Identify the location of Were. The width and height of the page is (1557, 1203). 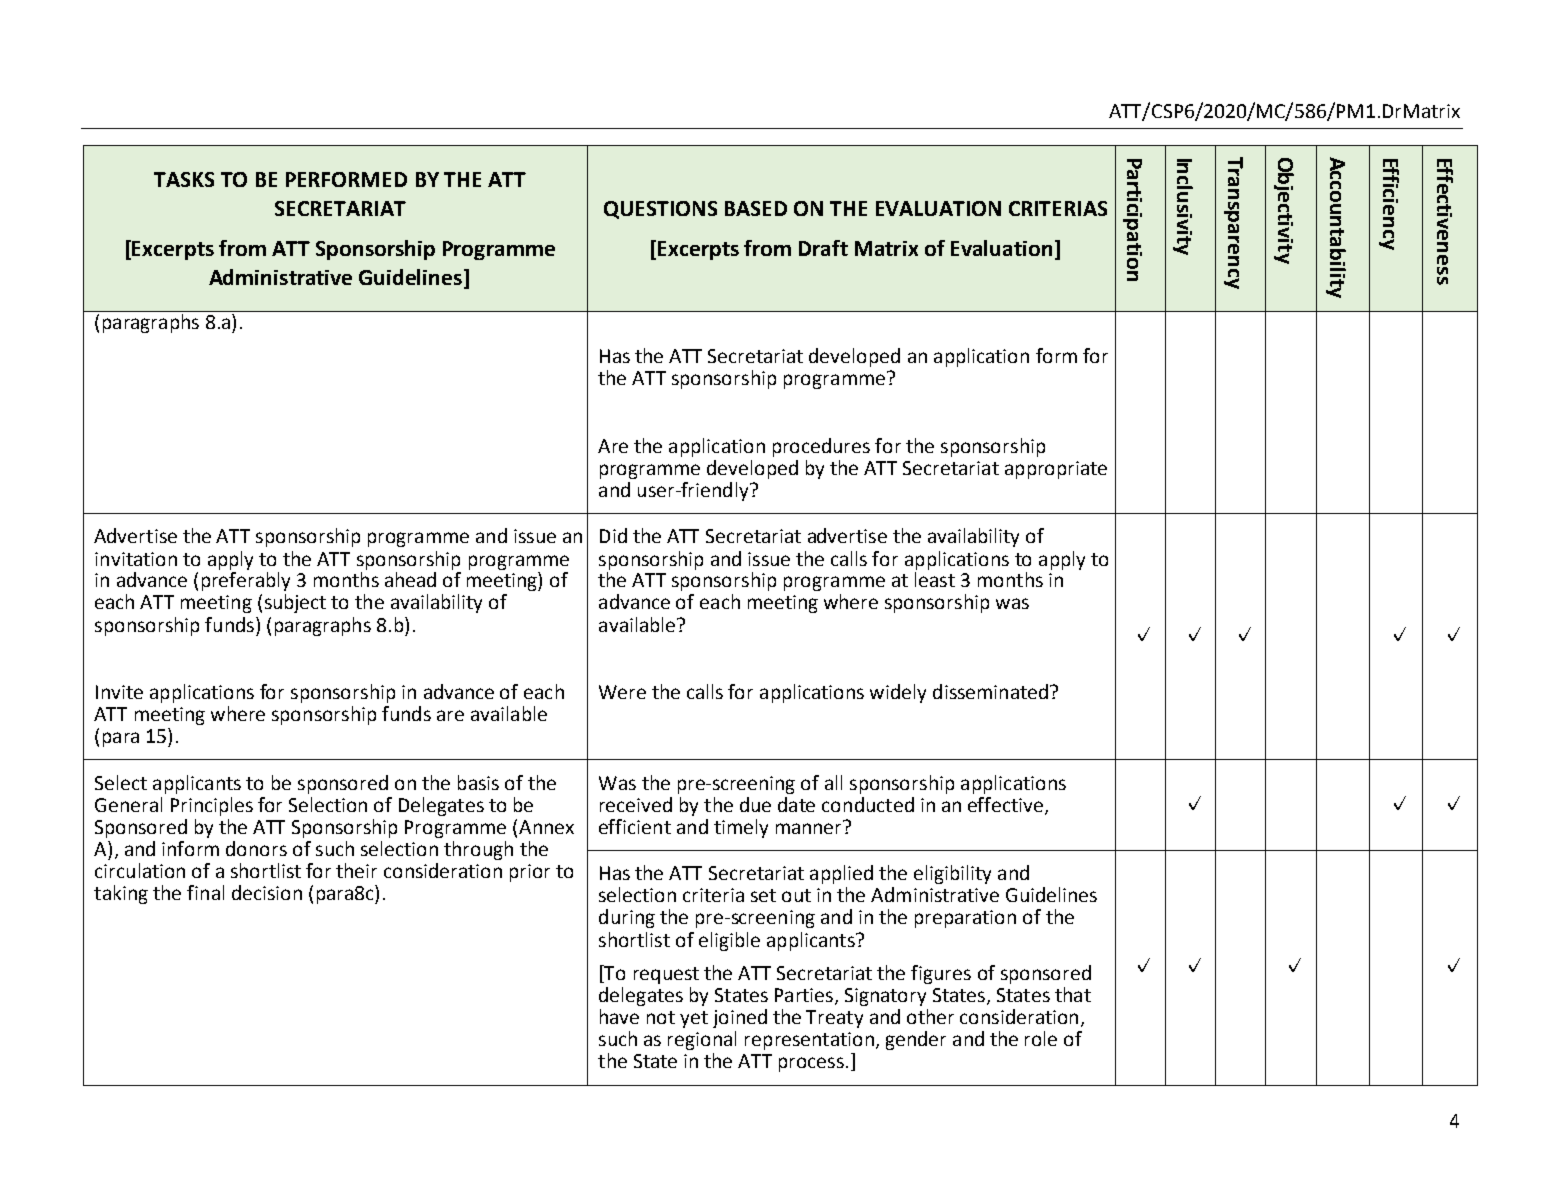
(622, 692).
